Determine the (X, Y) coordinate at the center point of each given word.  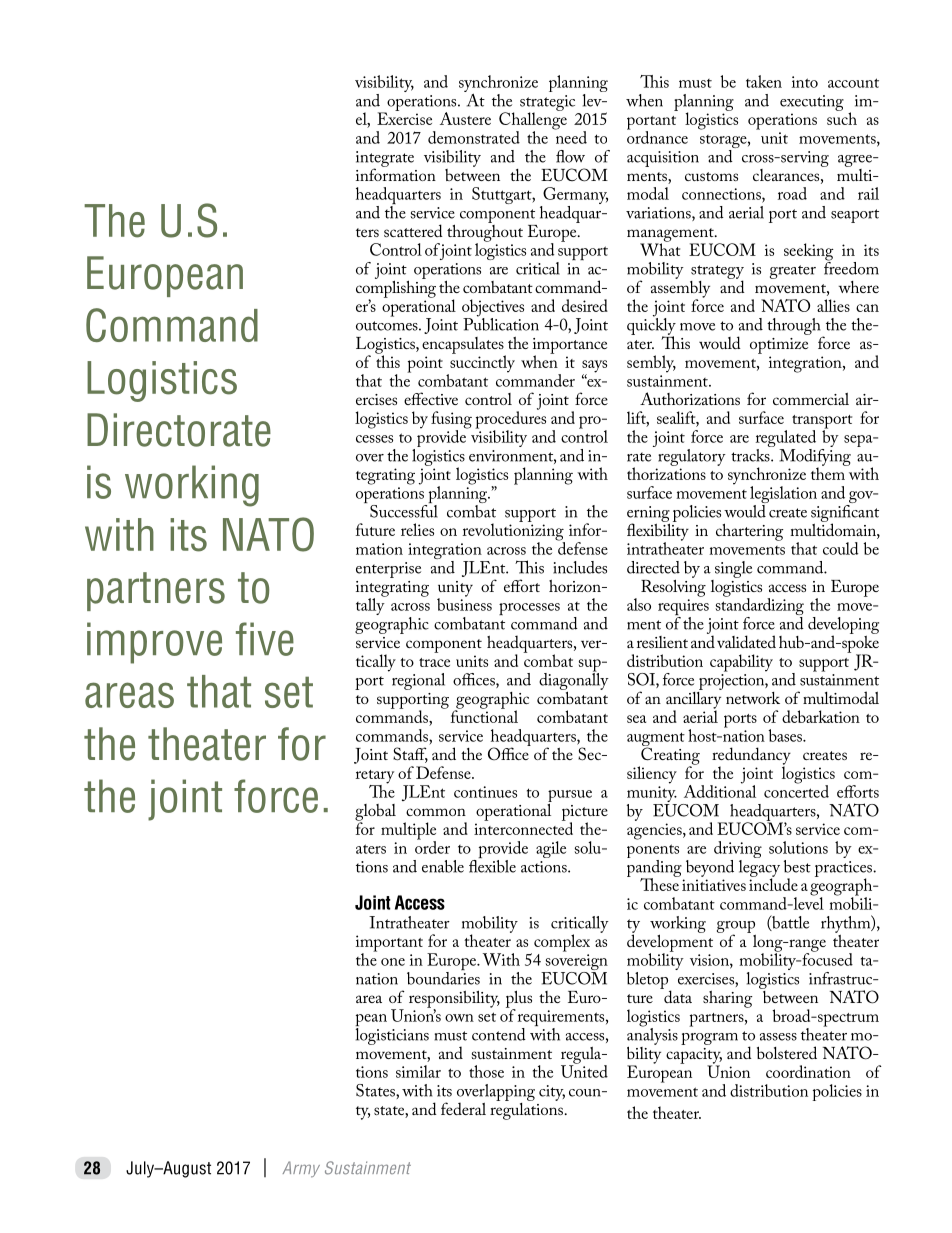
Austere (465, 118)
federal (463, 1108)
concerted (796, 790)
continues (485, 792)
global (375, 813)
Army (301, 1169)
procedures (510, 420)
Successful (404, 510)
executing (812, 103)
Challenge (533, 121)
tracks (751, 454)
